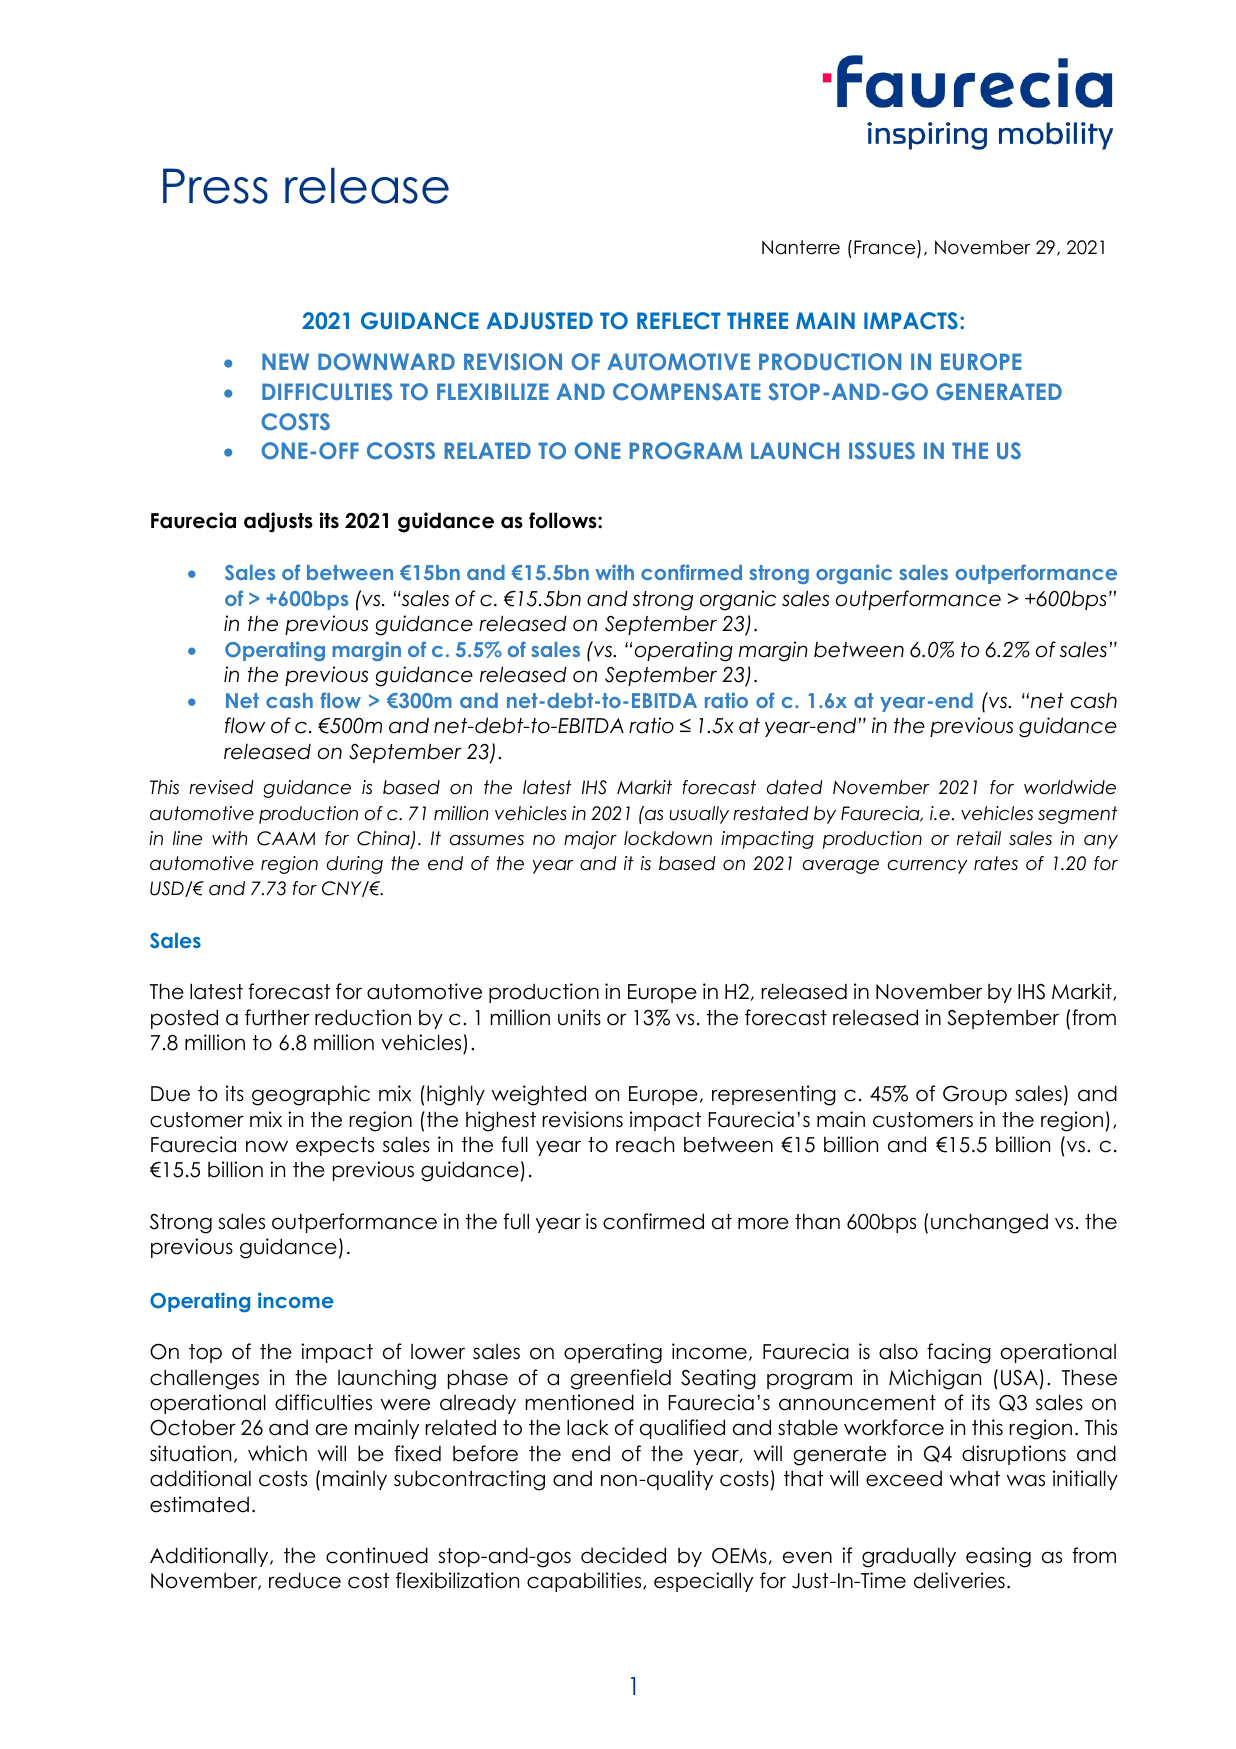 The image size is (1236, 1749). What do you see at coordinates (221, 787) in the document?
I see `revised` at bounding box center [221, 787].
